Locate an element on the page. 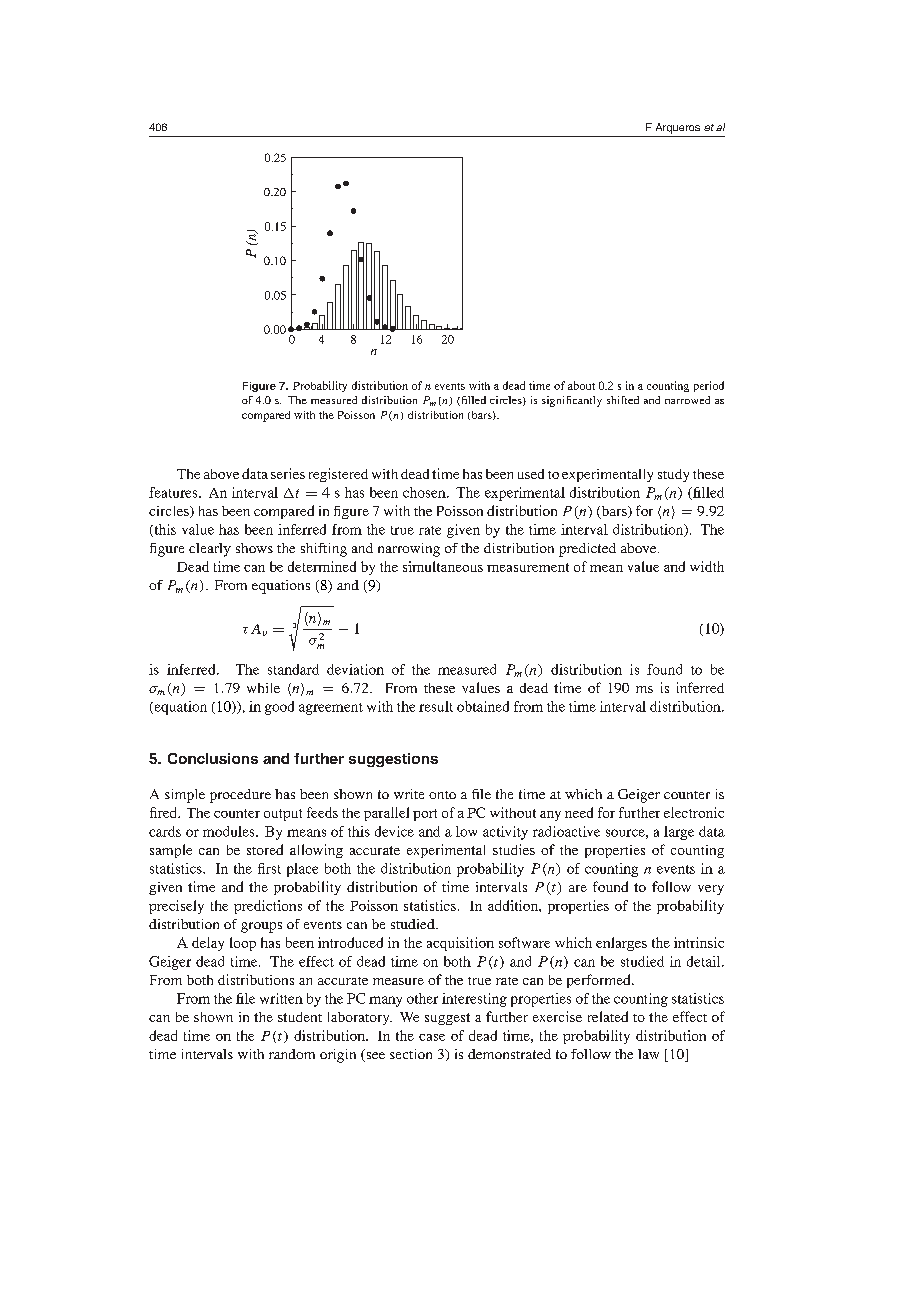  shifted is located at coordinates (623, 400).
